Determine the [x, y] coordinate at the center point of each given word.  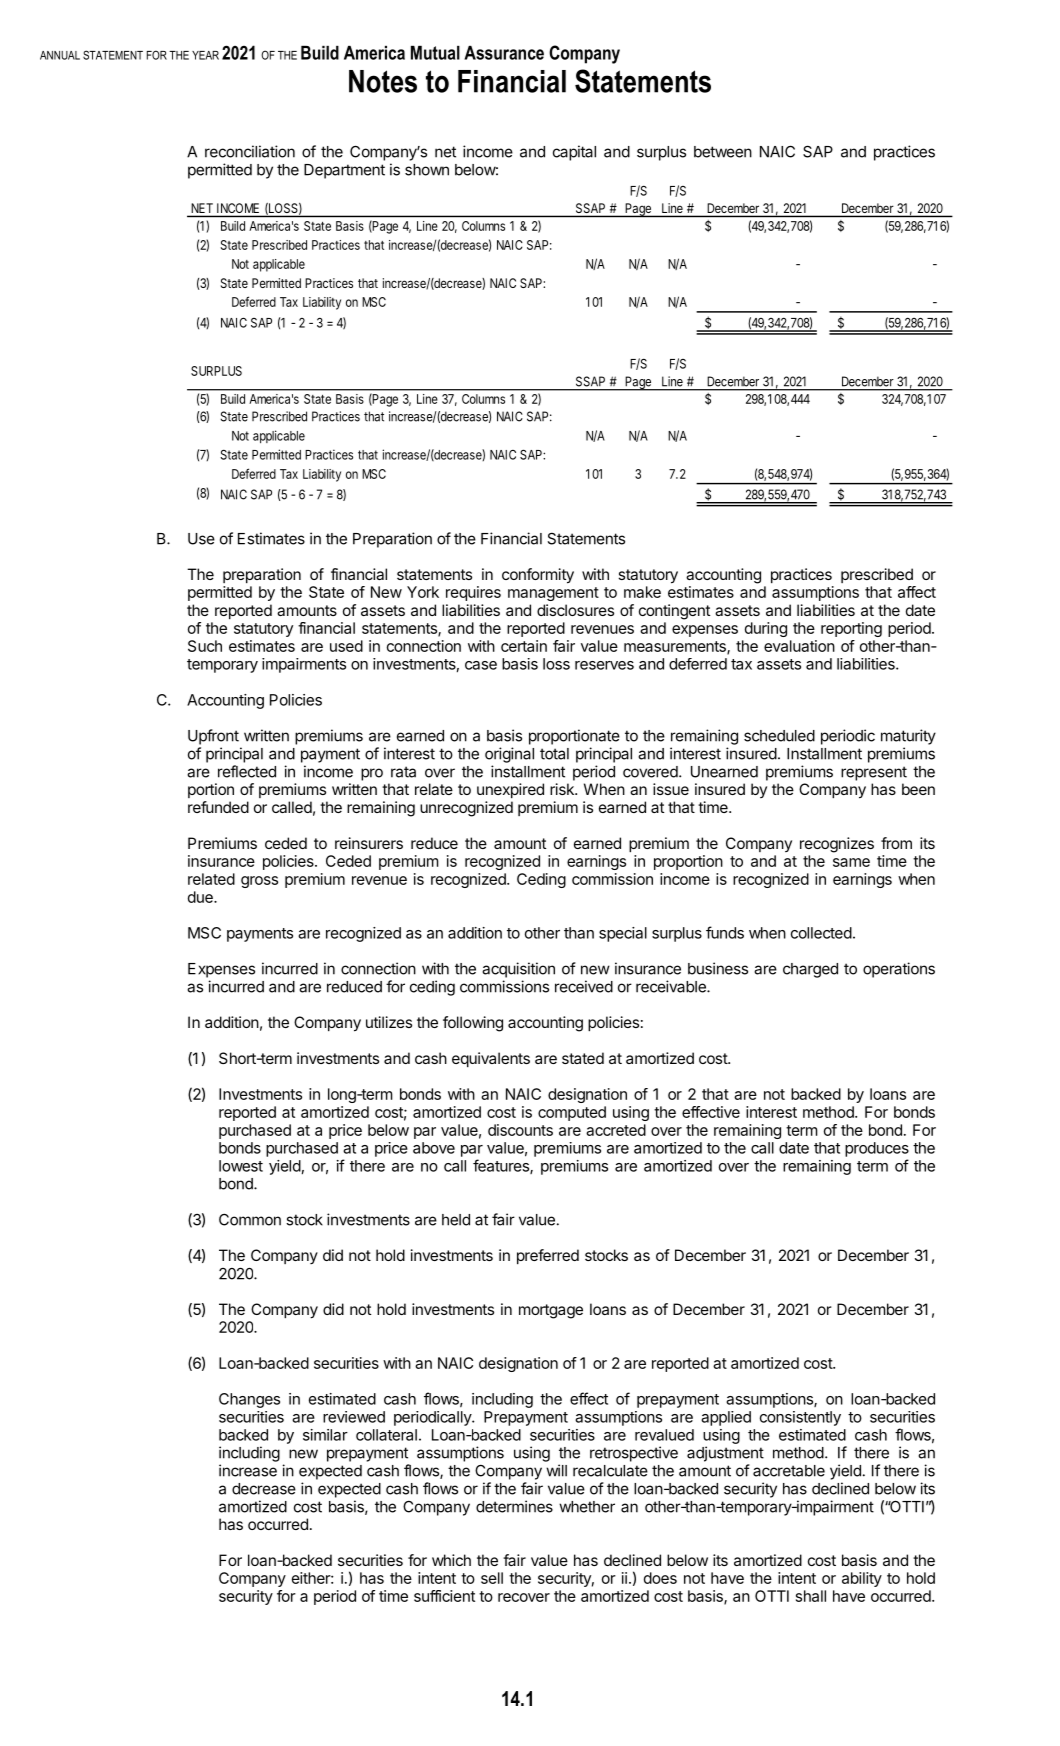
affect [917, 592]
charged [810, 970]
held [456, 1220]
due [201, 897]
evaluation [799, 646]
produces [877, 1149]
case [481, 665]
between [723, 152]
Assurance [504, 53]
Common [250, 1219]
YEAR [205, 55]
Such [205, 646]
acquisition [518, 970]
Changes [249, 1400]
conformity [538, 576]
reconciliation [250, 151]
